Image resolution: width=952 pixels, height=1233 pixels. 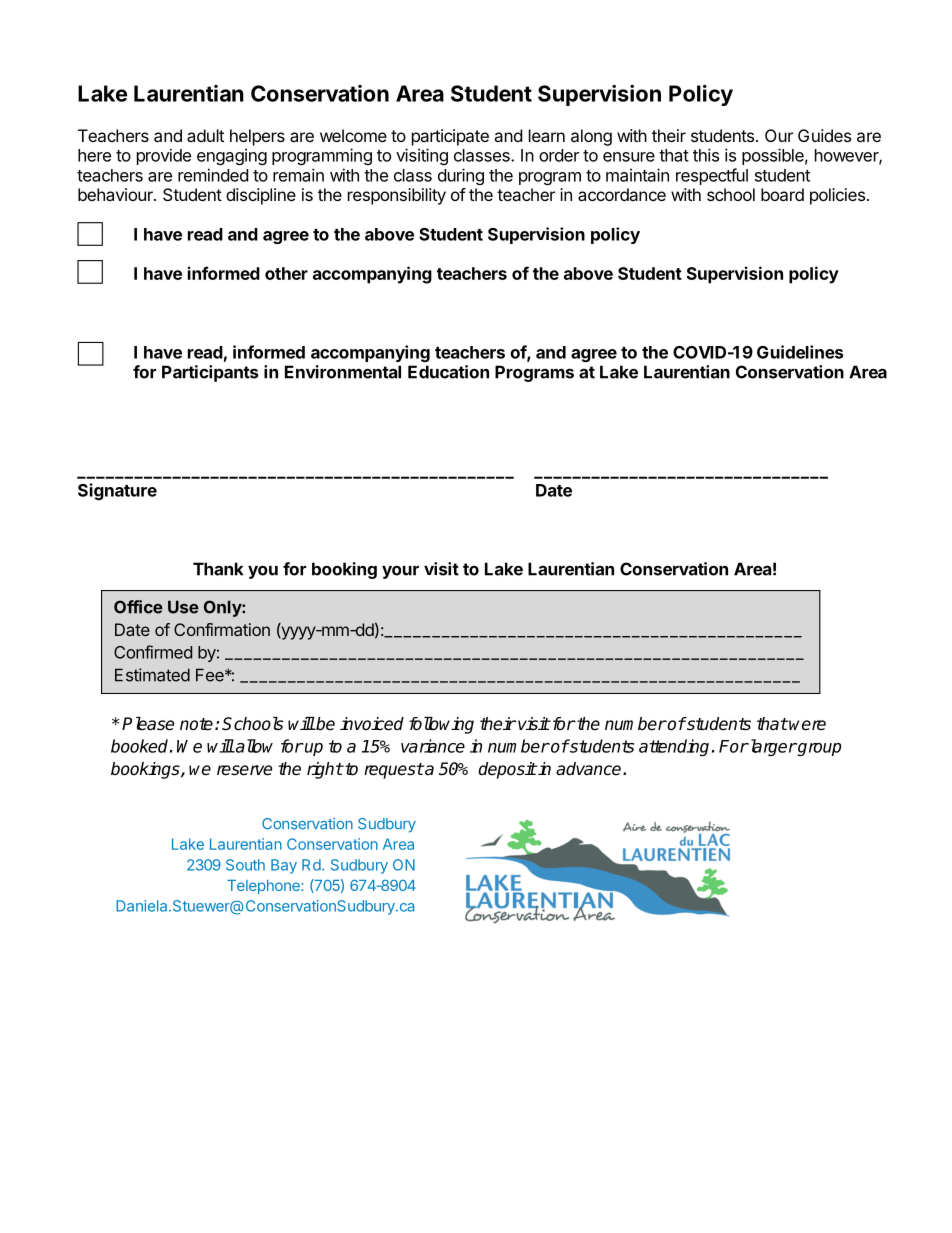 I want to click on during, so click(x=461, y=176).
